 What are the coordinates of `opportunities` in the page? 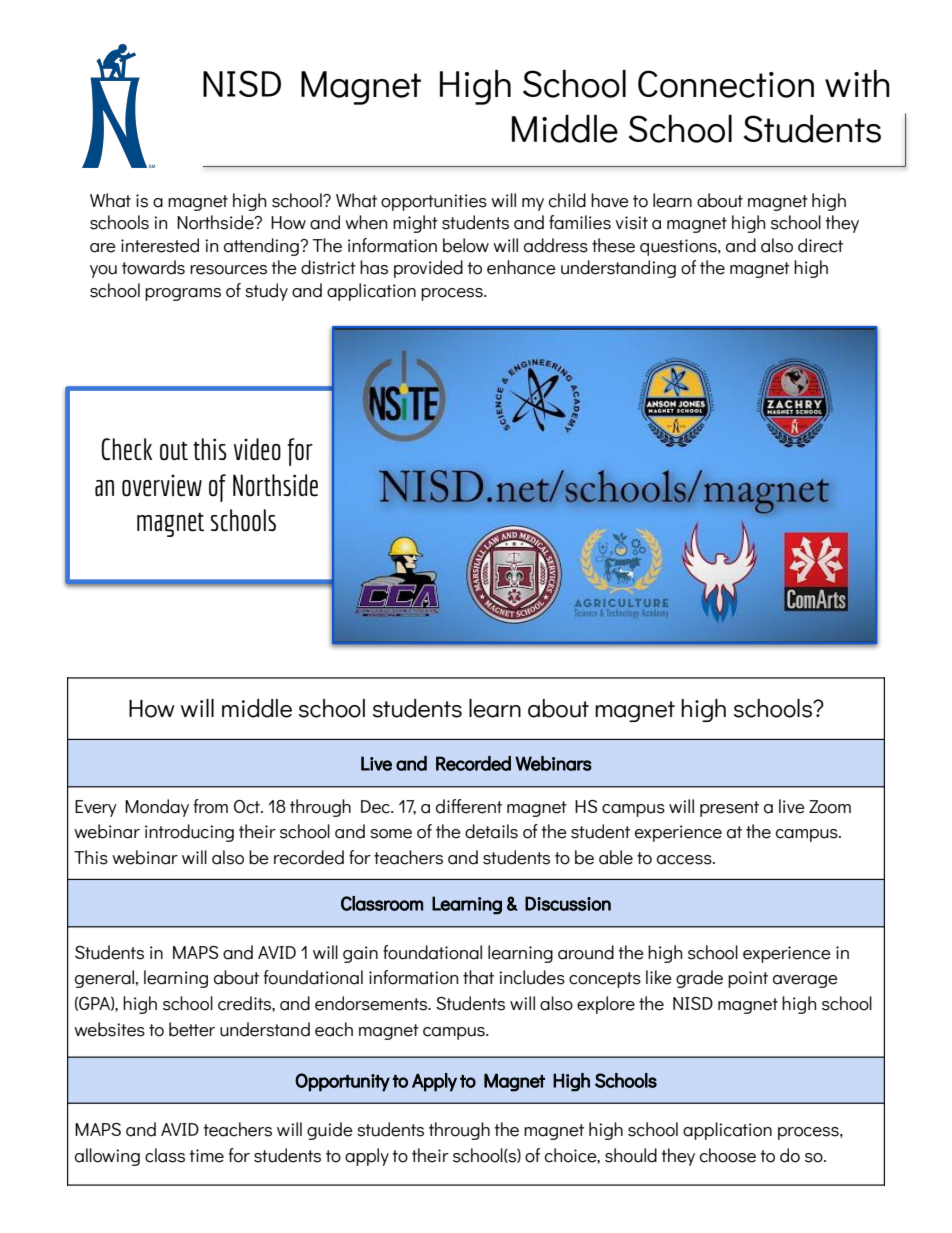 It's located at (434, 202).
